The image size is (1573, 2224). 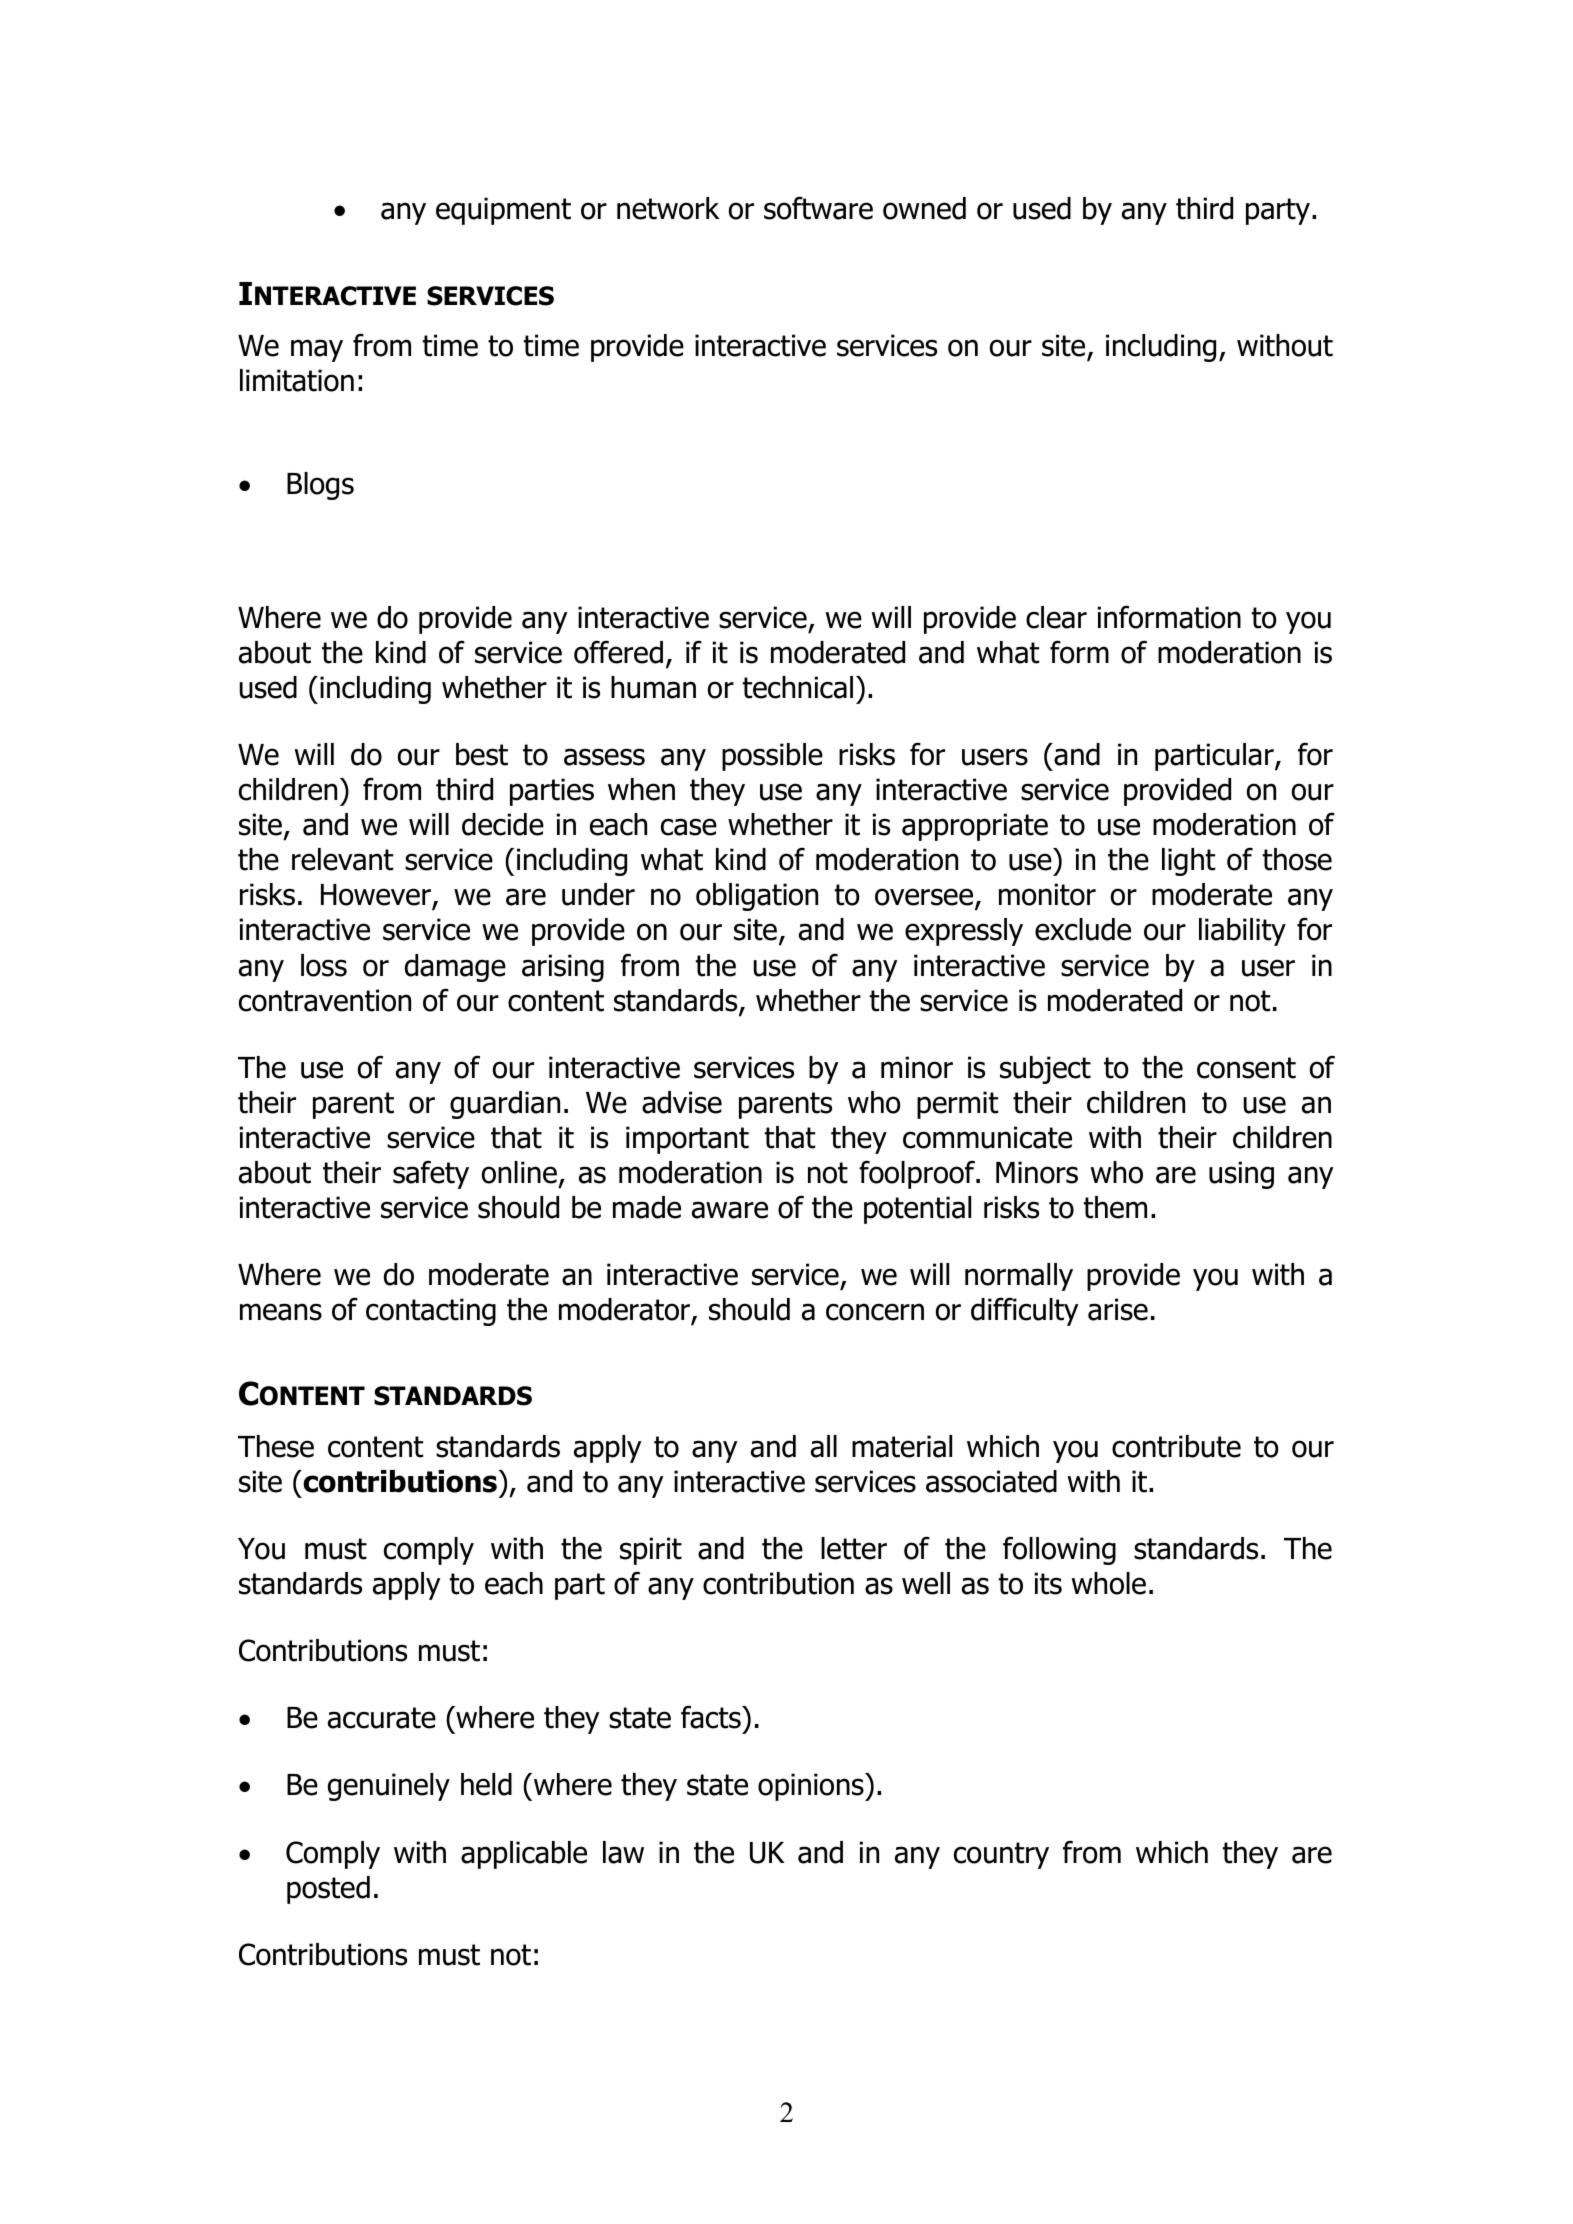 What do you see at coordinates (682, 1102) in the image?
I see `advise` at bounding box center [682, 1102].
